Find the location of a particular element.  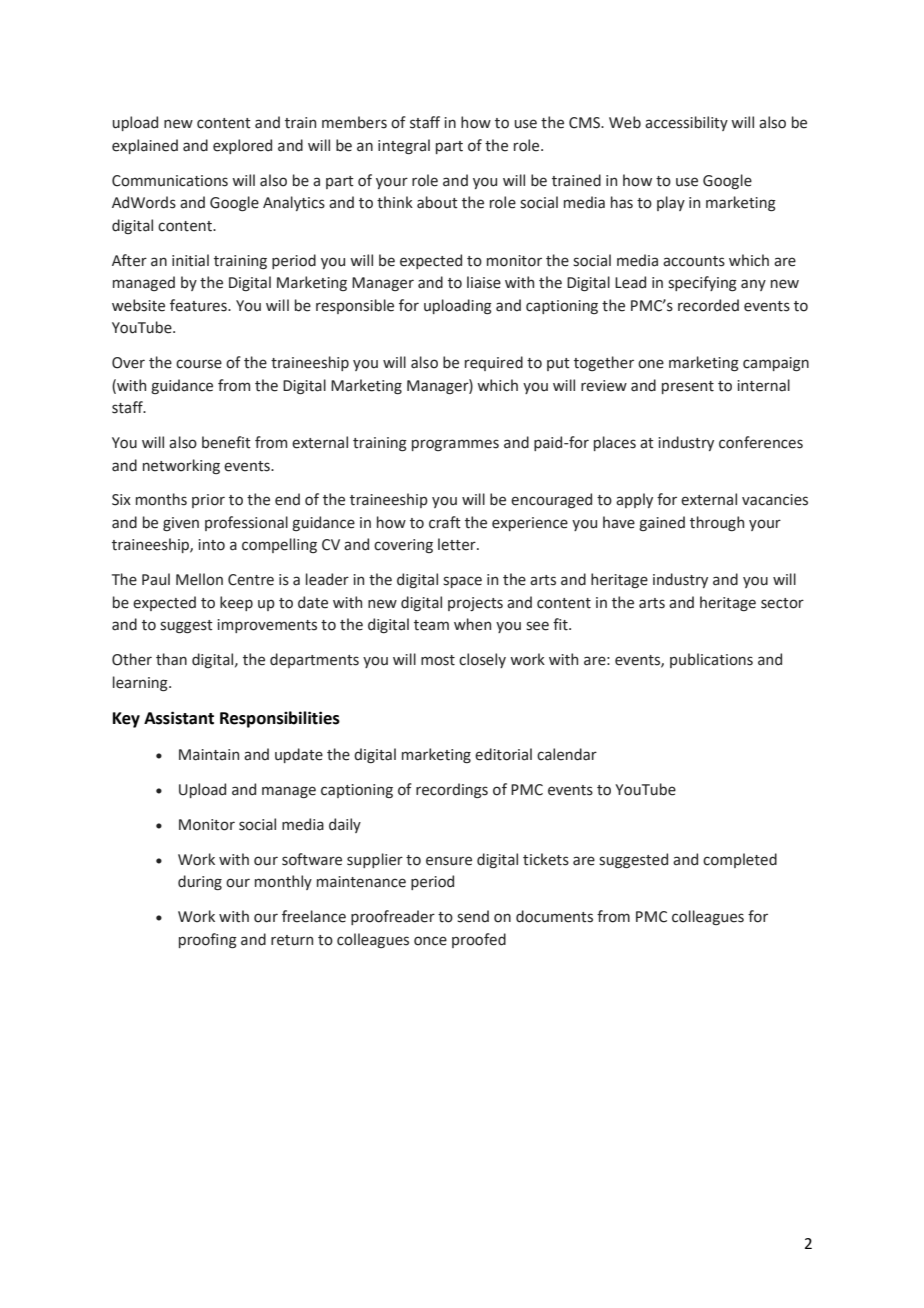

integral is located at coordinates (404, 146).
